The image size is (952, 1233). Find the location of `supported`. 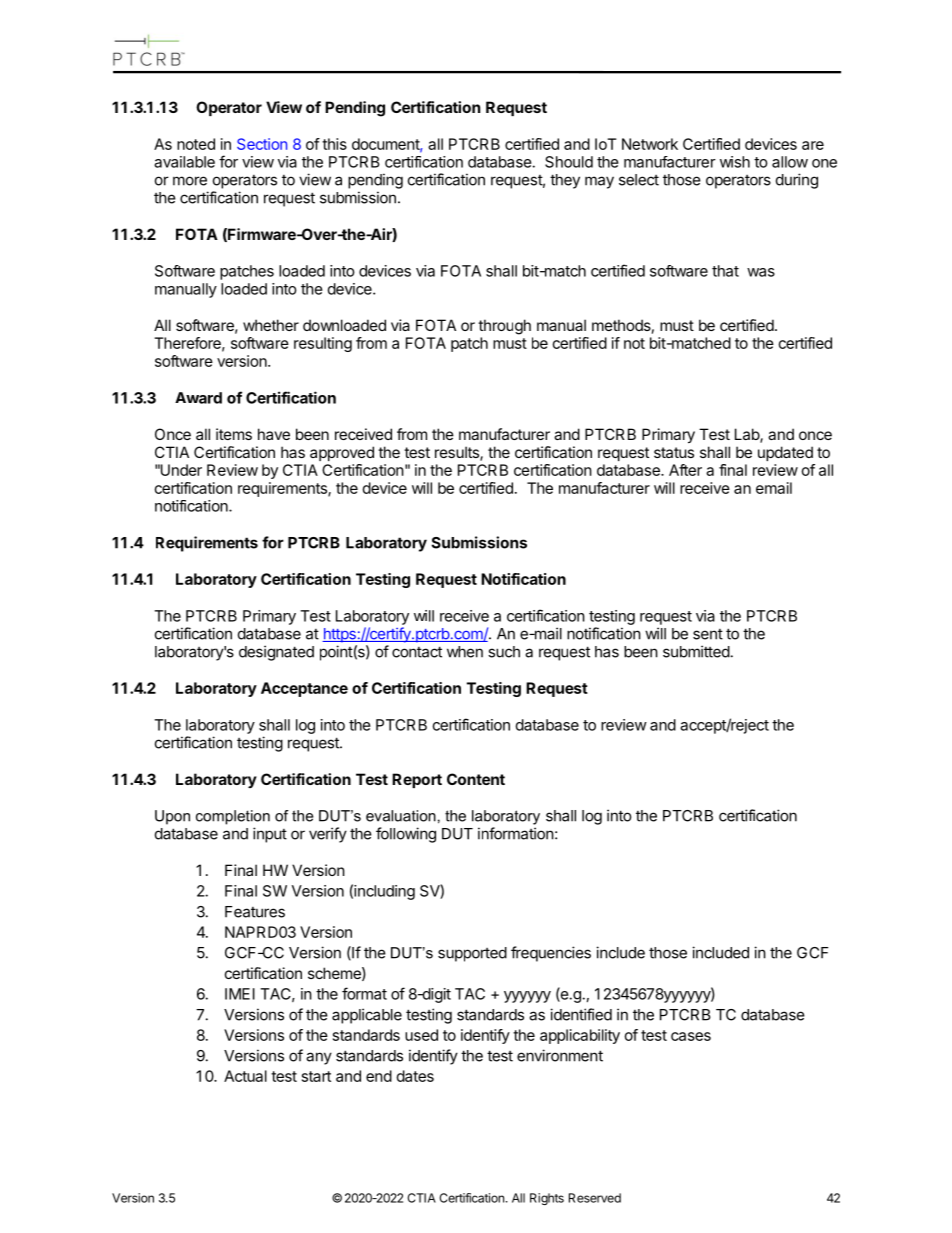

supported is located at coordinates (472, 954).
